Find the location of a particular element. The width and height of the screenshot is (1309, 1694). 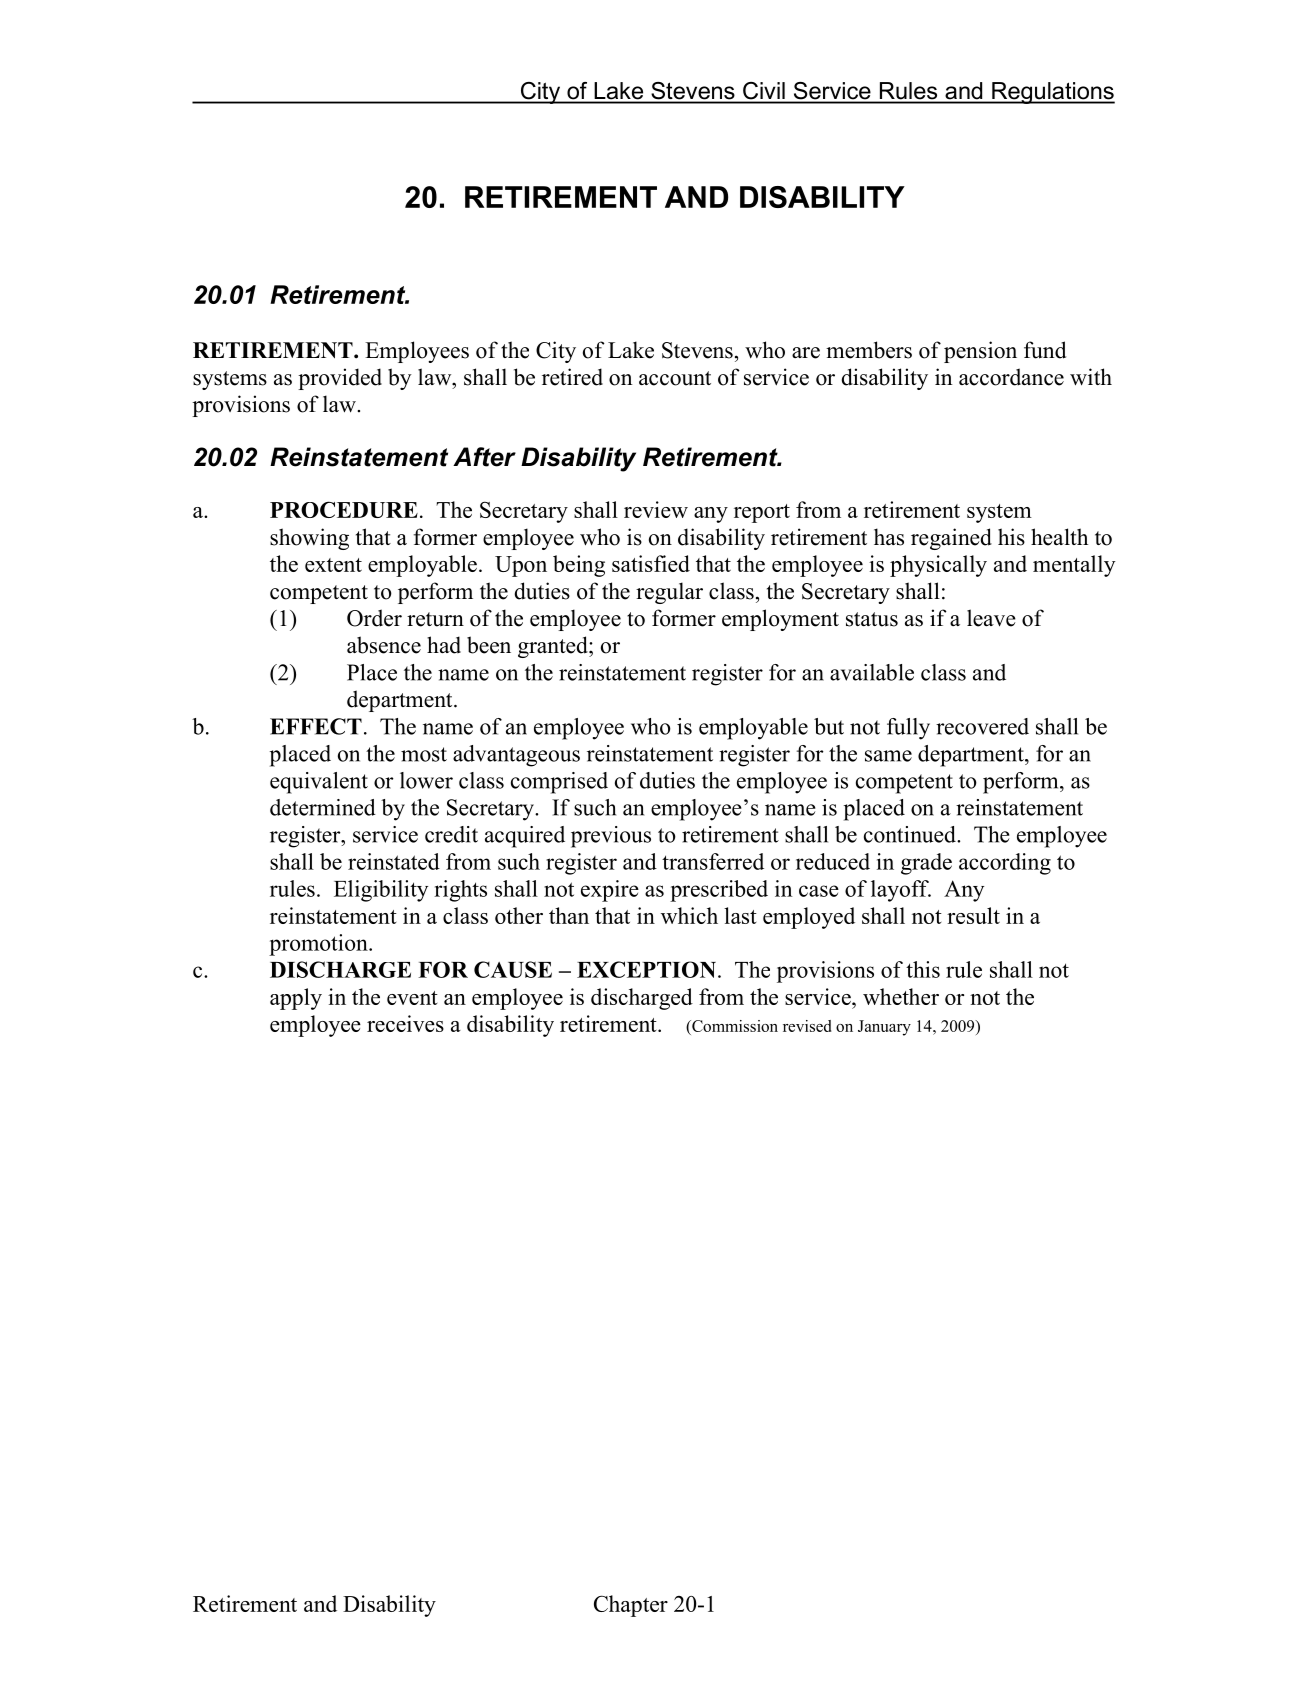

recovered is located at coordinates (982, 726).
